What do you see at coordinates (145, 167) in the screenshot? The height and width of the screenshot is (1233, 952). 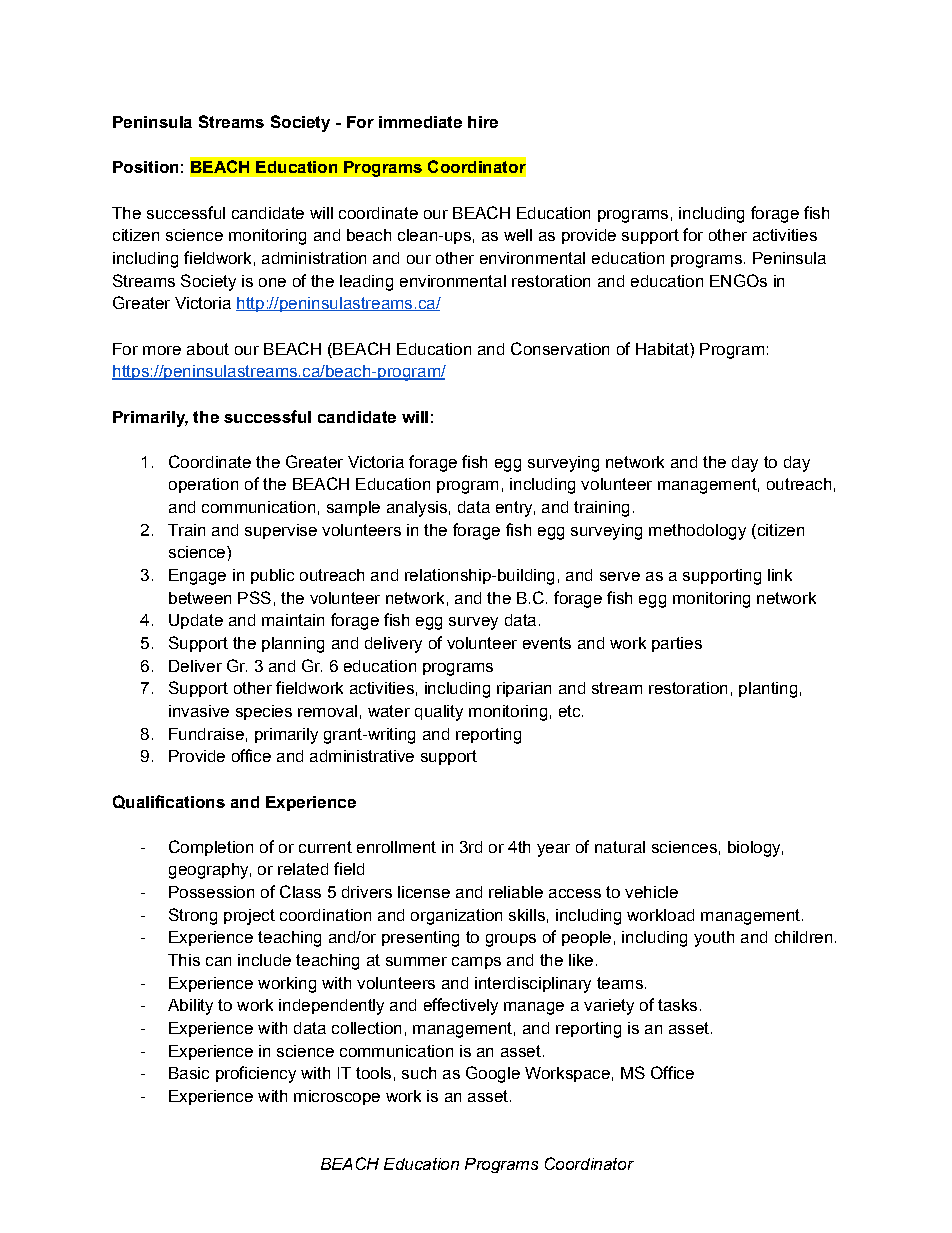 I see `Position` at bounding box center [145, 167].
